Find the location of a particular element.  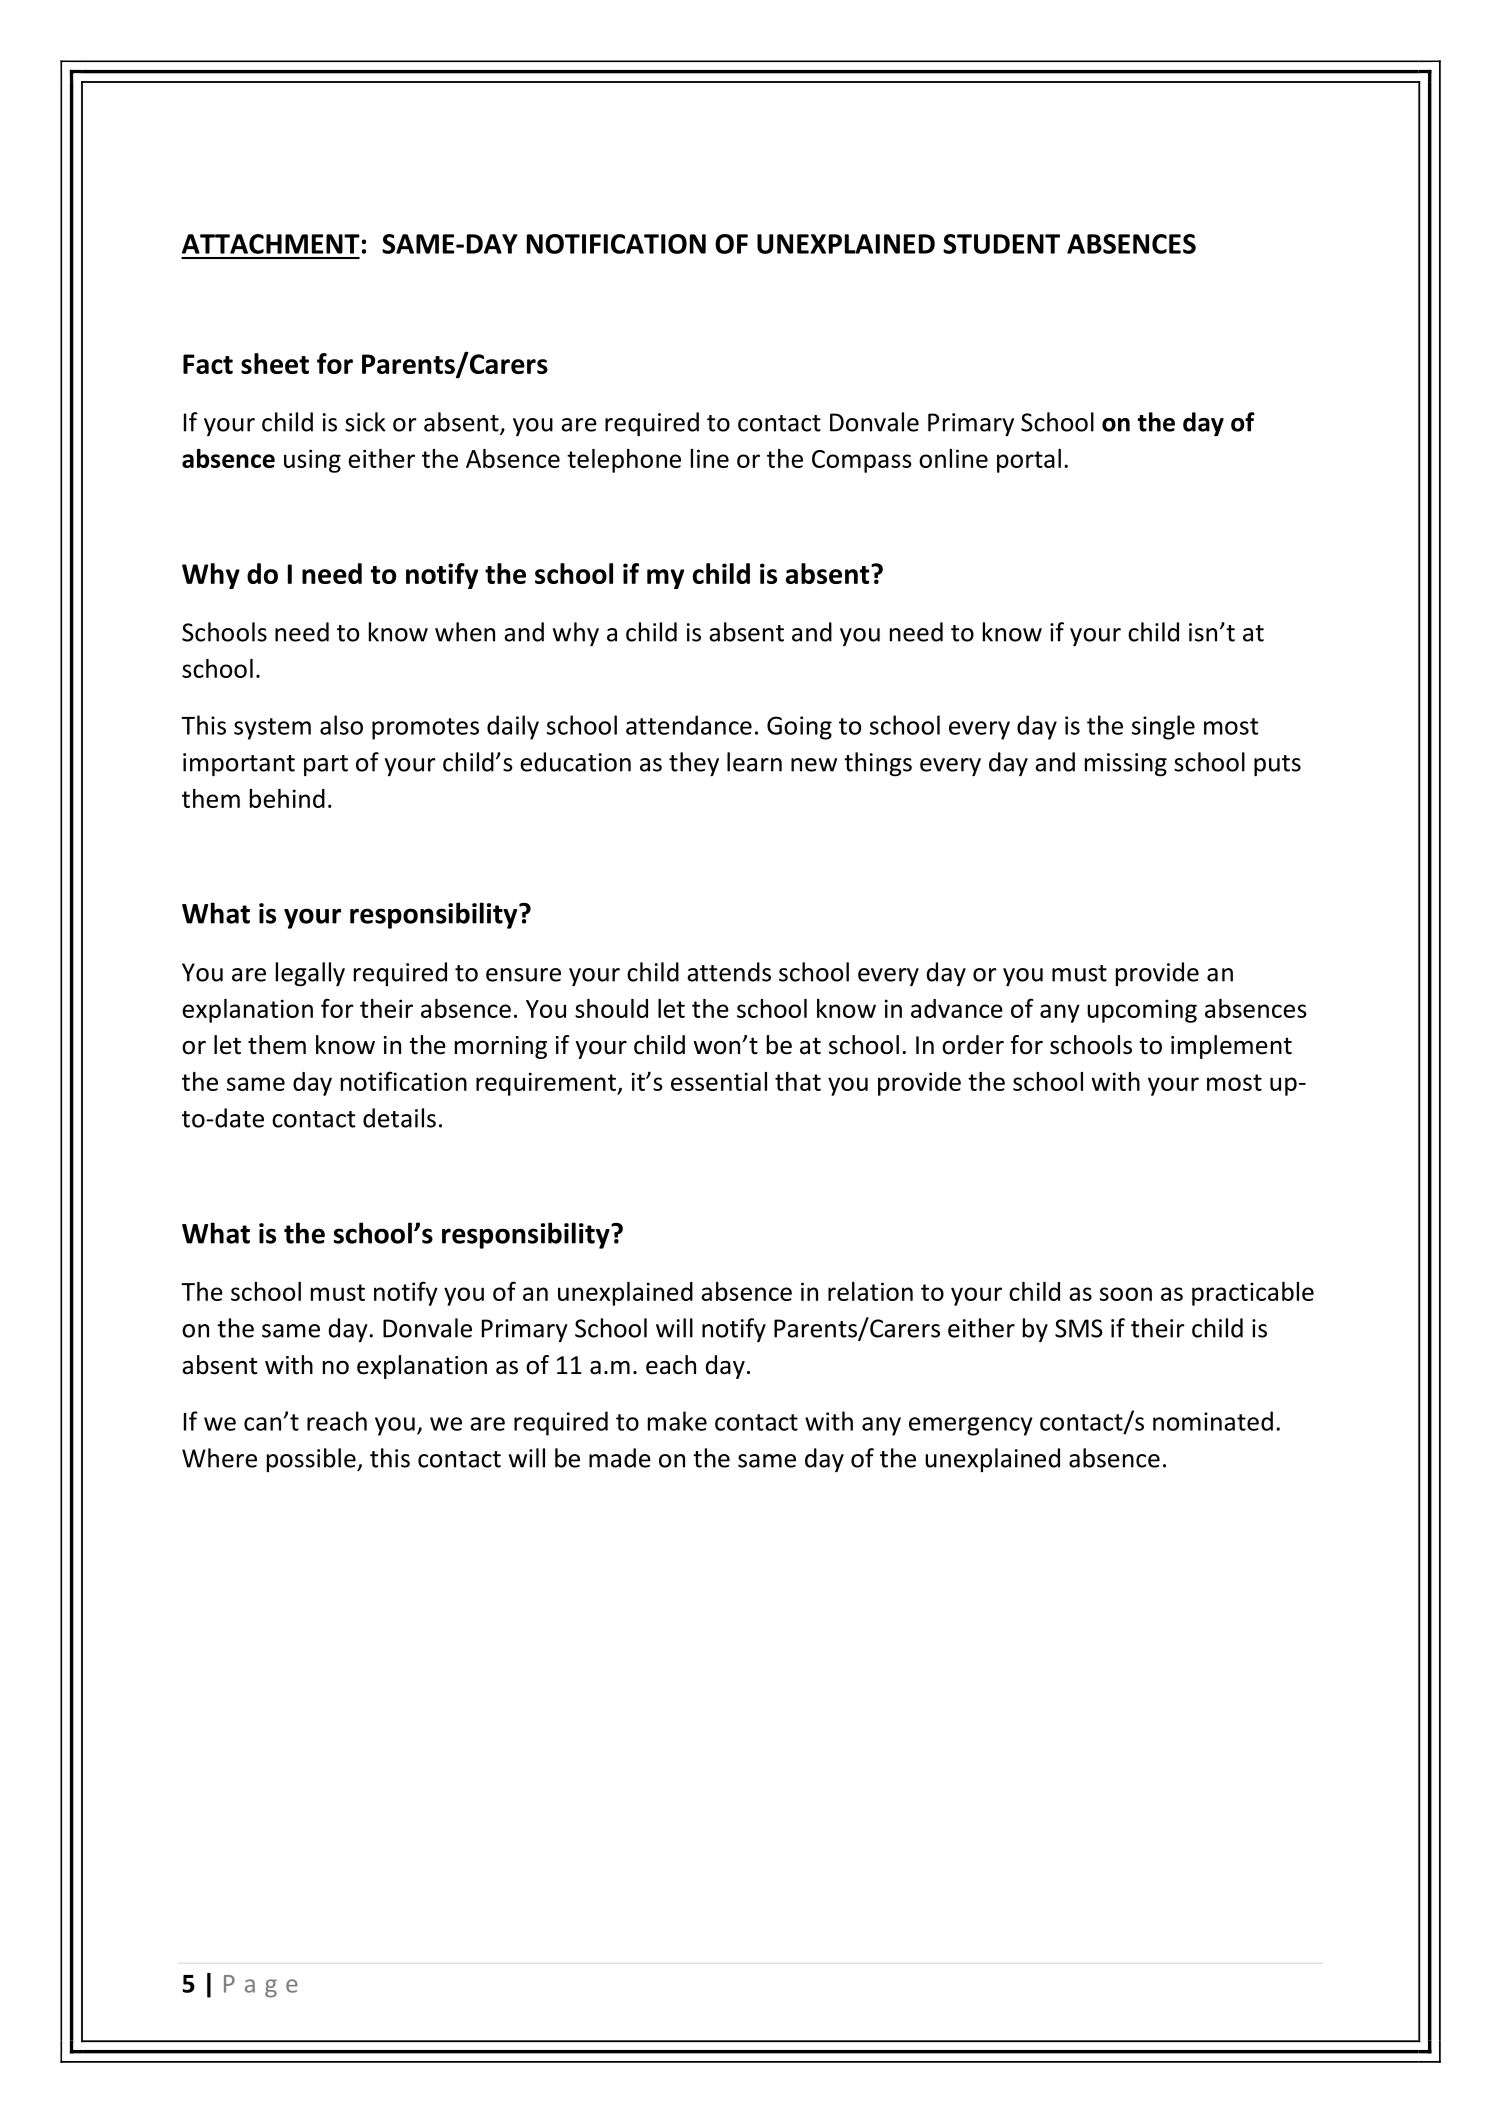

telephone is located at coordinates (624, 461).
